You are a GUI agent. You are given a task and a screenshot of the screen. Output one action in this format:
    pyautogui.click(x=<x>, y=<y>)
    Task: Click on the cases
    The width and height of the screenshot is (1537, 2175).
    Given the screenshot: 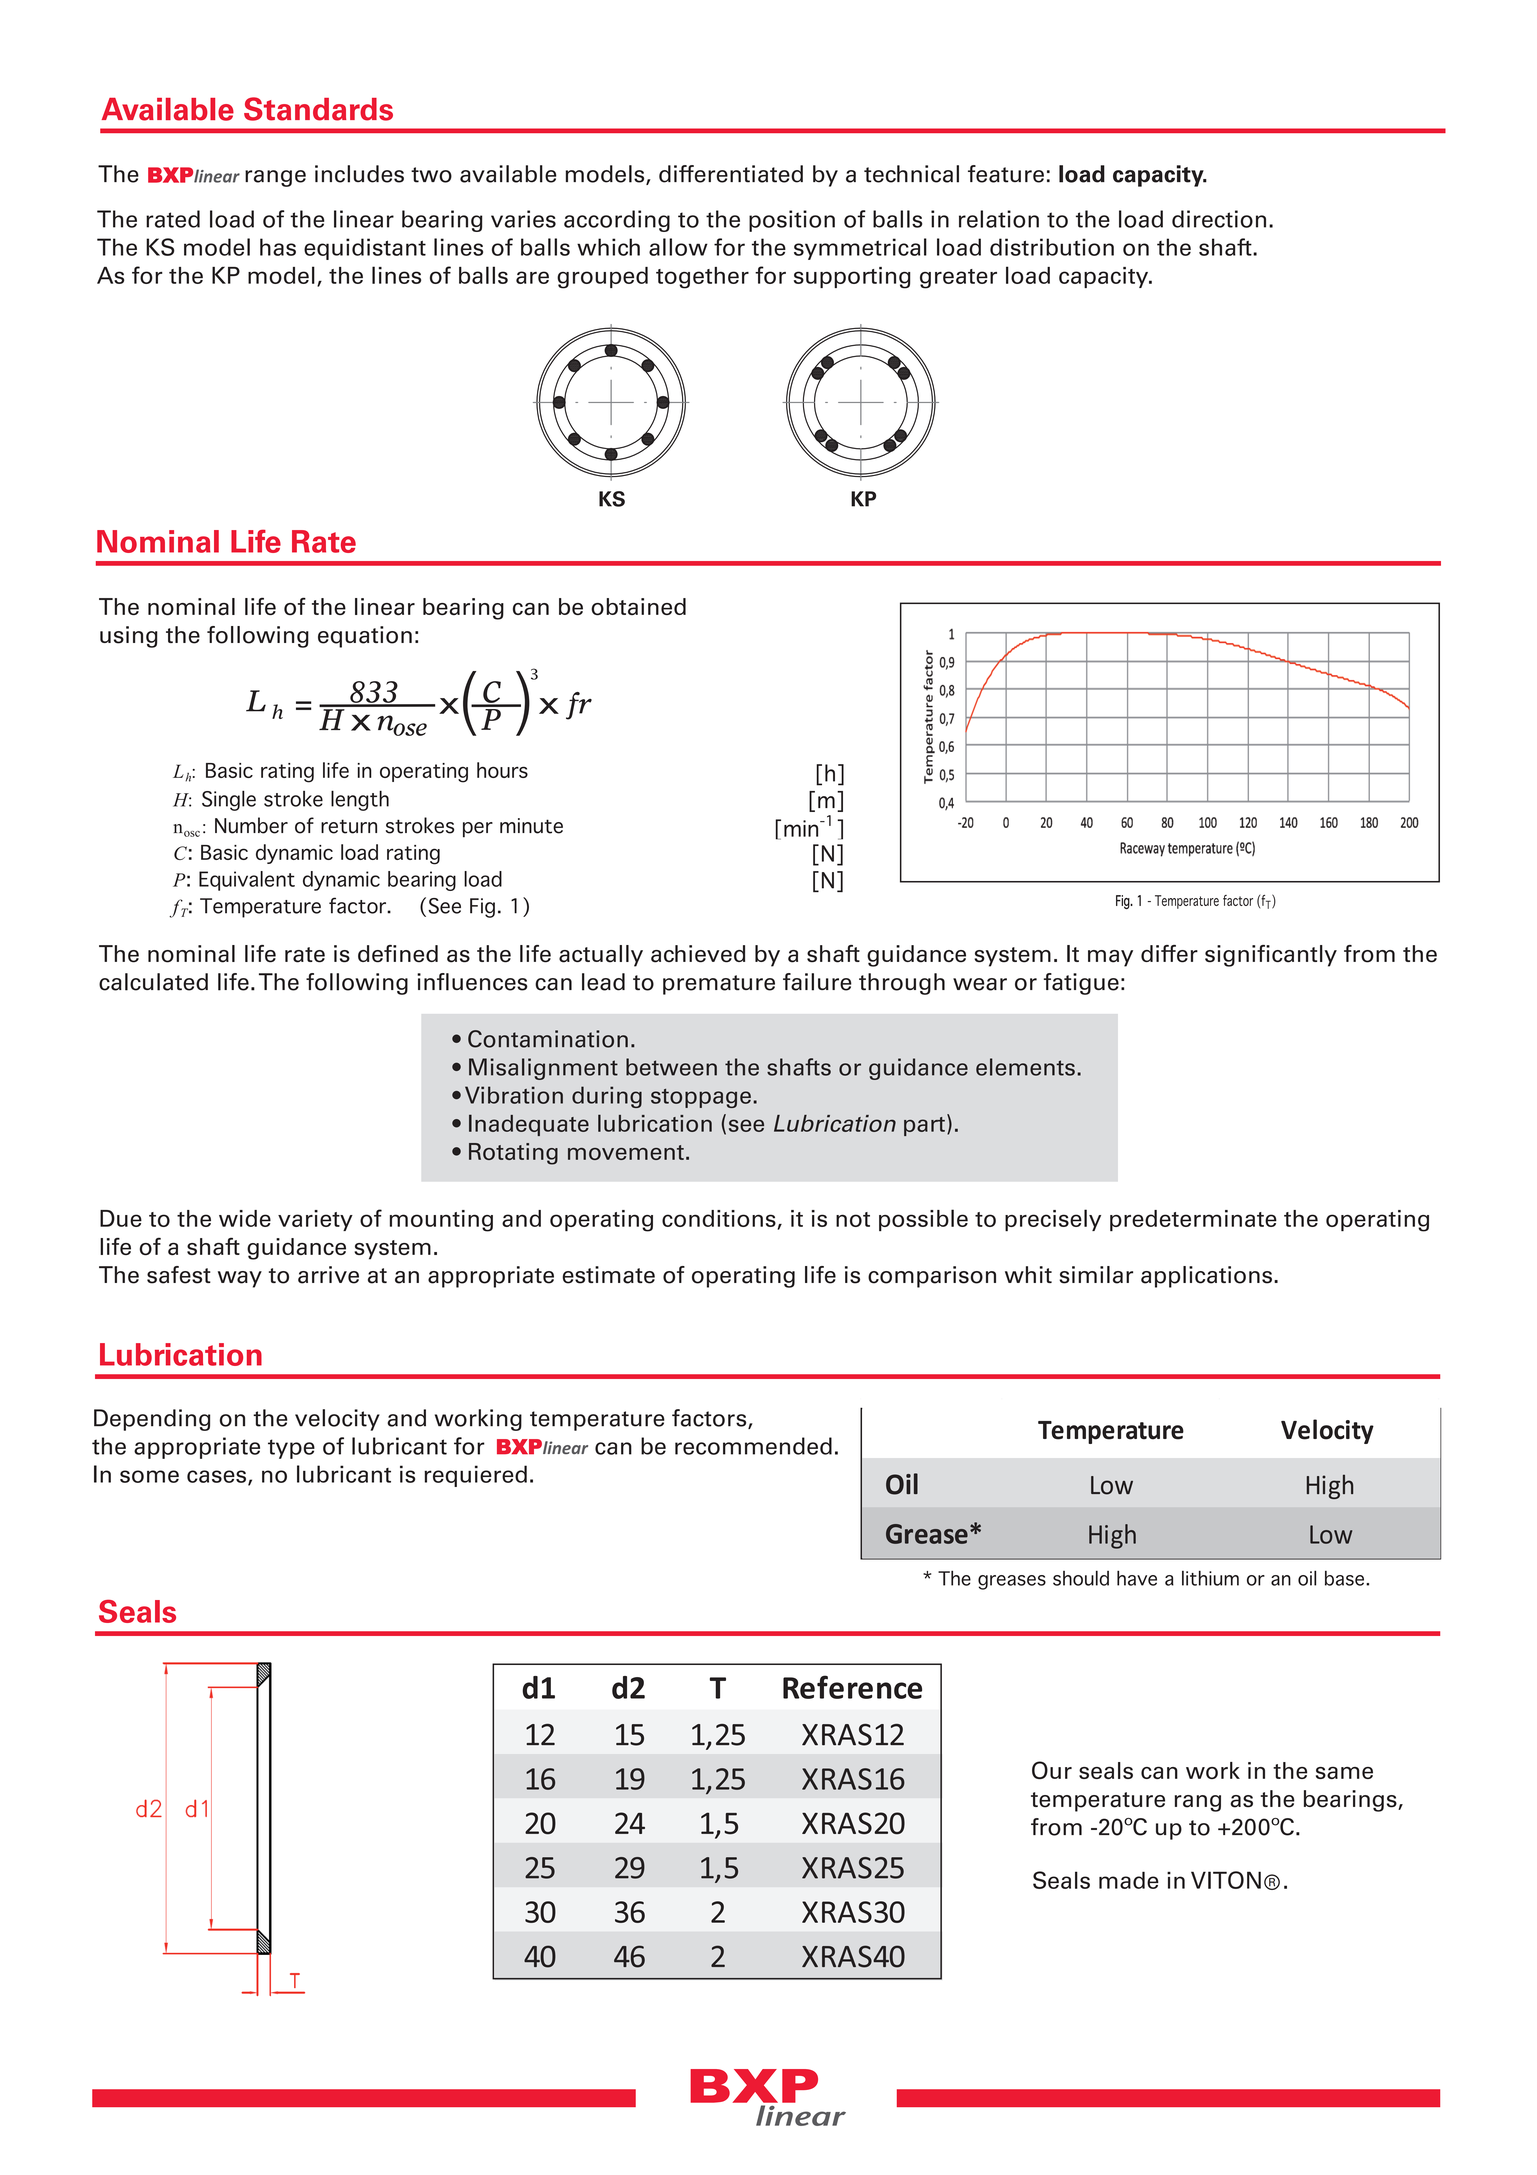 What is the action you would take?
    pyautogui.click(x=218, y=1477)
